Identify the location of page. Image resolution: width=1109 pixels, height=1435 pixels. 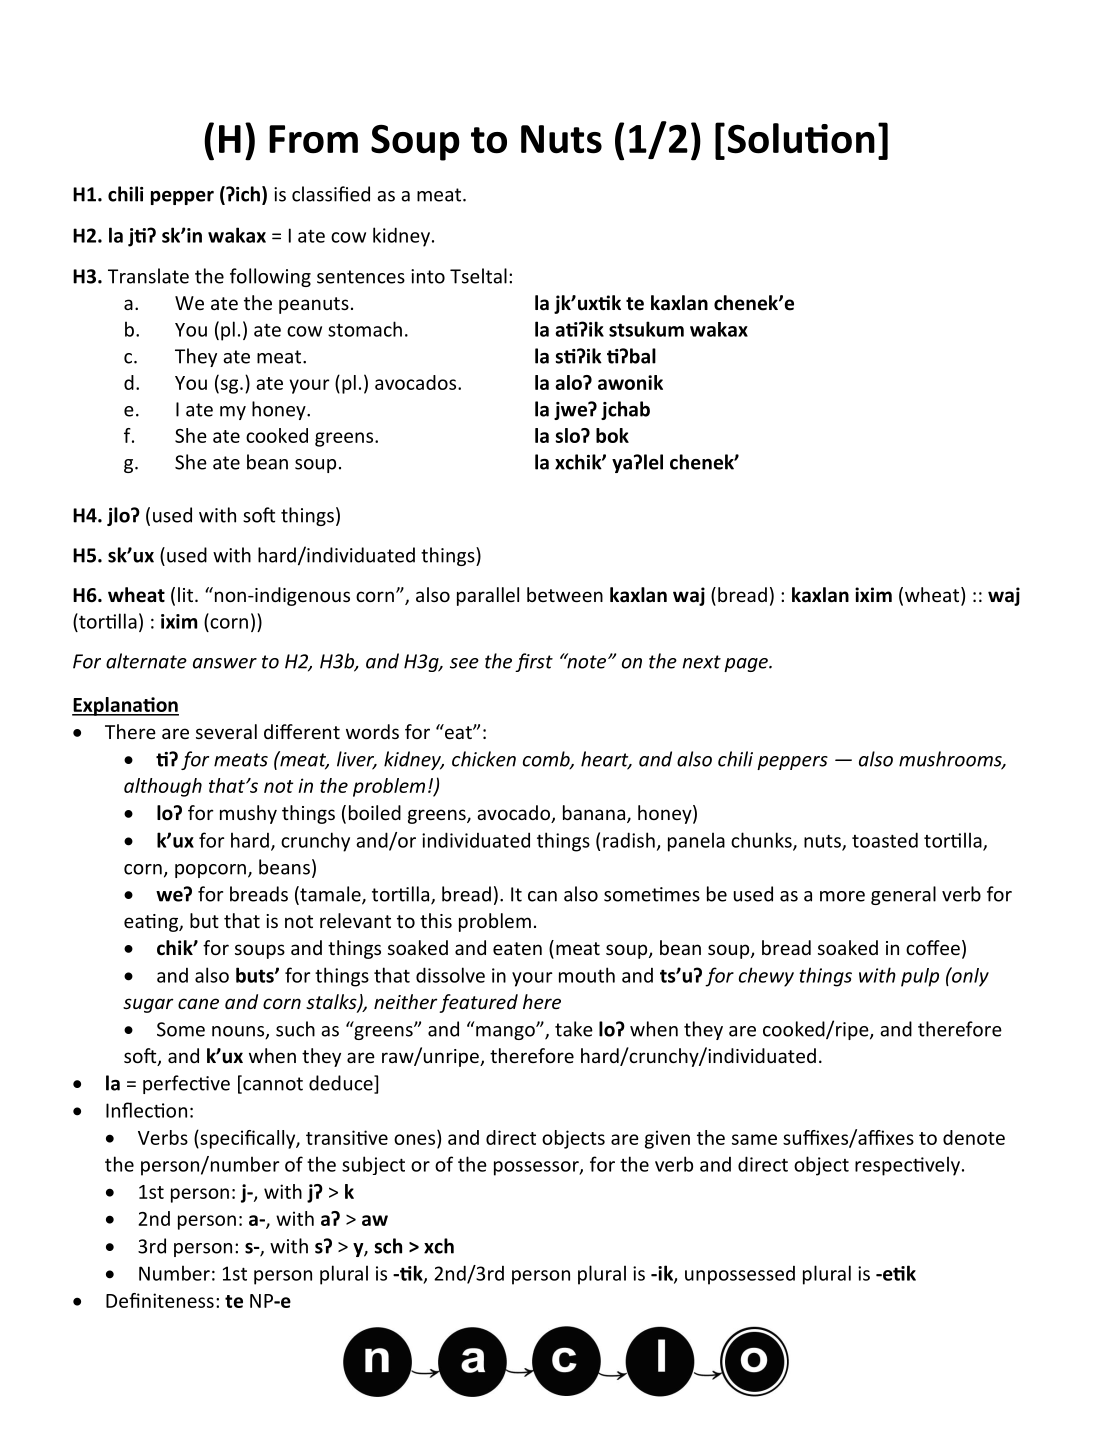
(747, 665).
